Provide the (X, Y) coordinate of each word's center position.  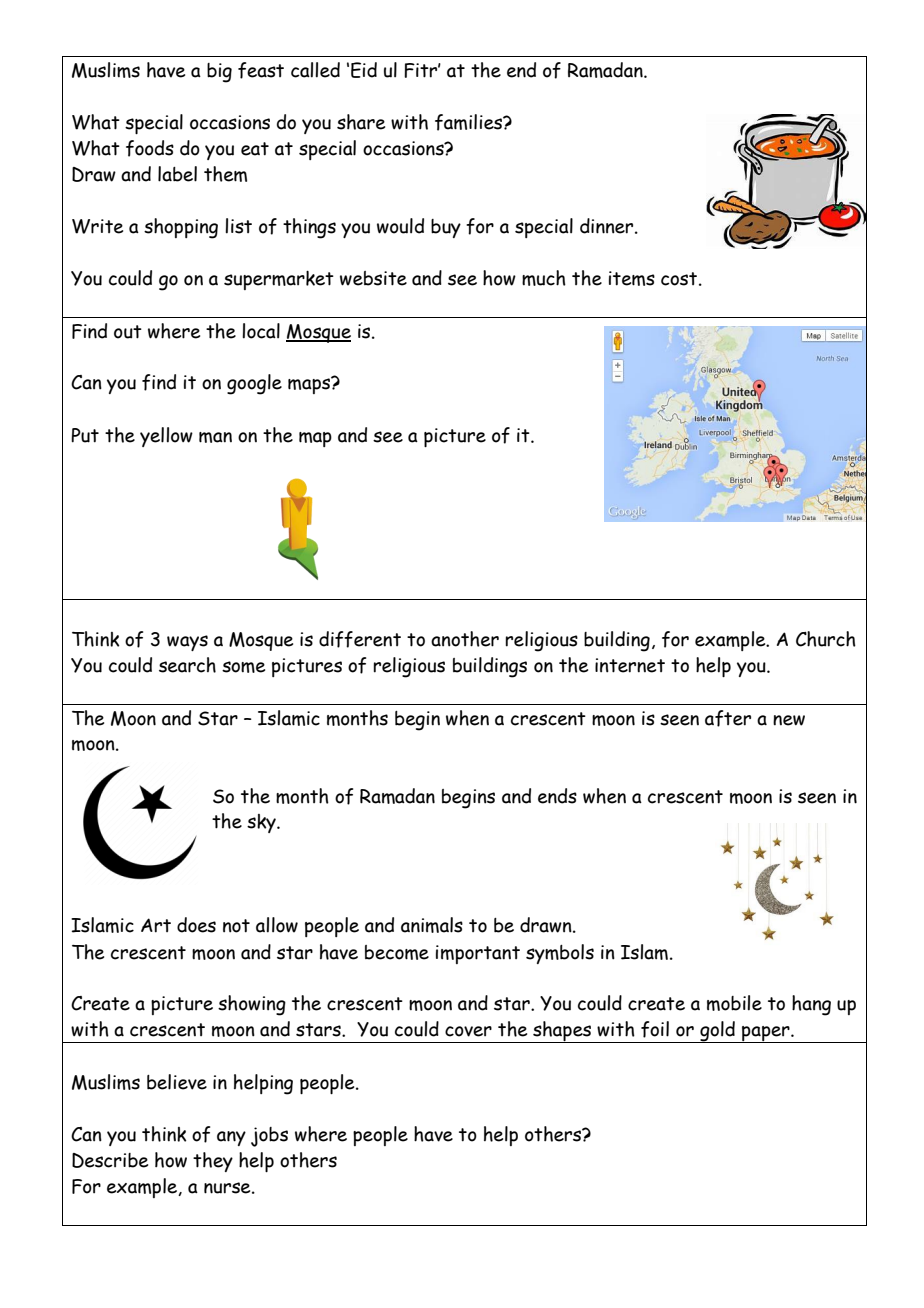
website (373, 278)
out (128, 332)
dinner (608, 226)
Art (156, 925)
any (231, 1138)
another (465, 639)
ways (187, 643)
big (219, 73)
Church (826, 639)
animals (432, 925)
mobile (734, 1003)
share (361, 122)
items (632, 278)
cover (468, 1031)
